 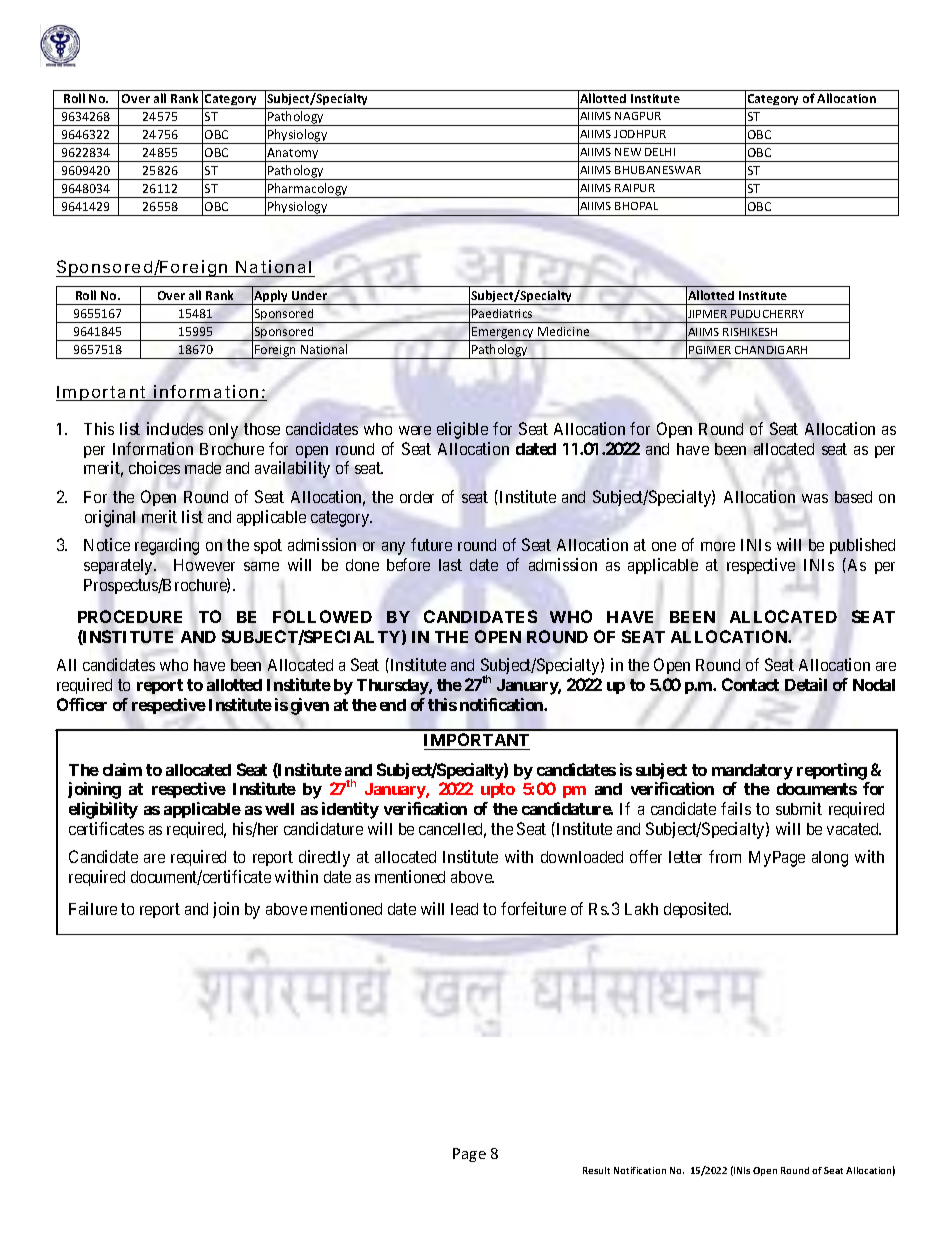 I want to click on includes, so click(x=175, y=428).
